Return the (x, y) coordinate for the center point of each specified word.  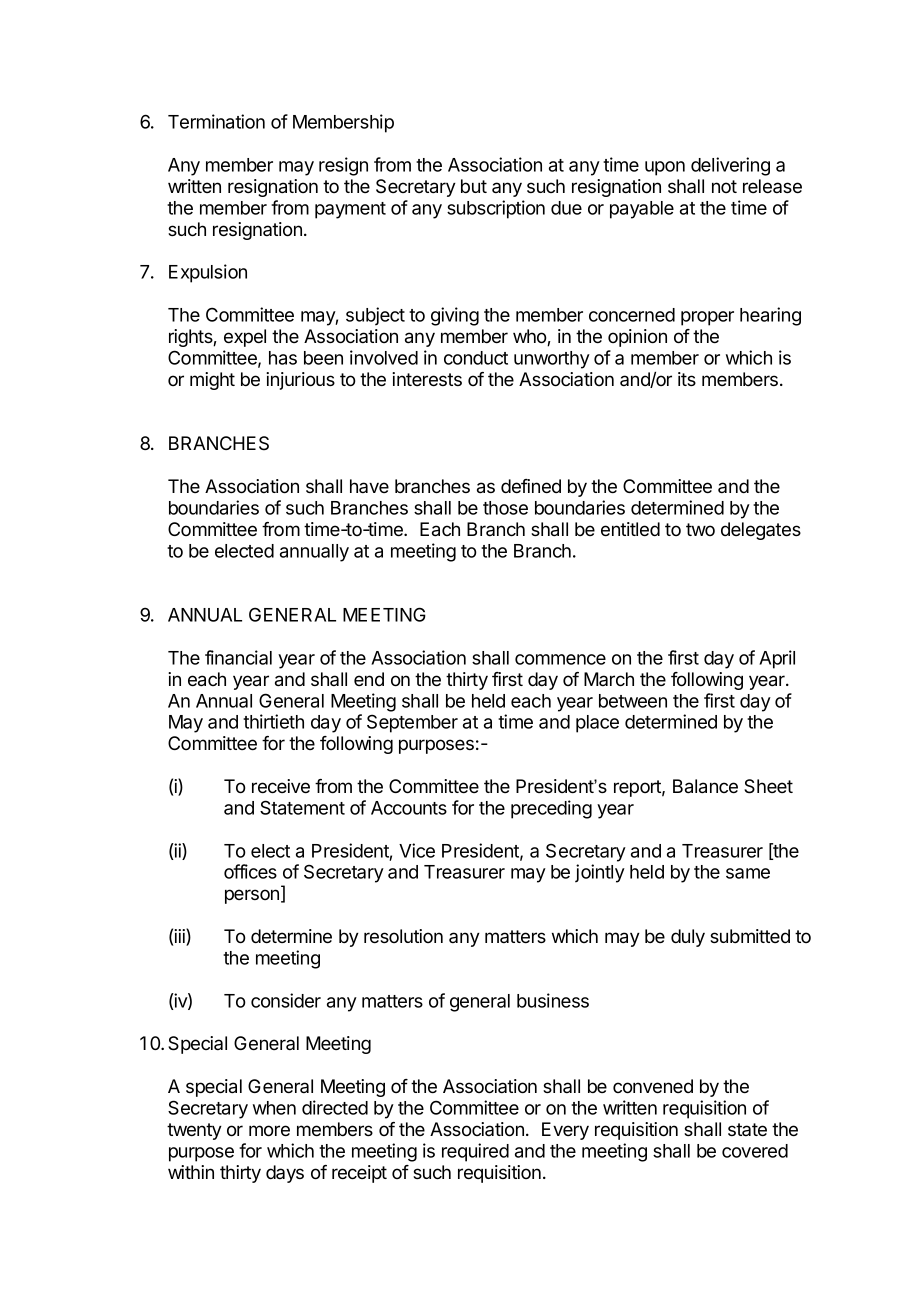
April (777, 659)
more (269, 1131)
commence (560, 659)
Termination (216, 121)
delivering (730, 166)
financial (238, 657)
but (474, 186)
